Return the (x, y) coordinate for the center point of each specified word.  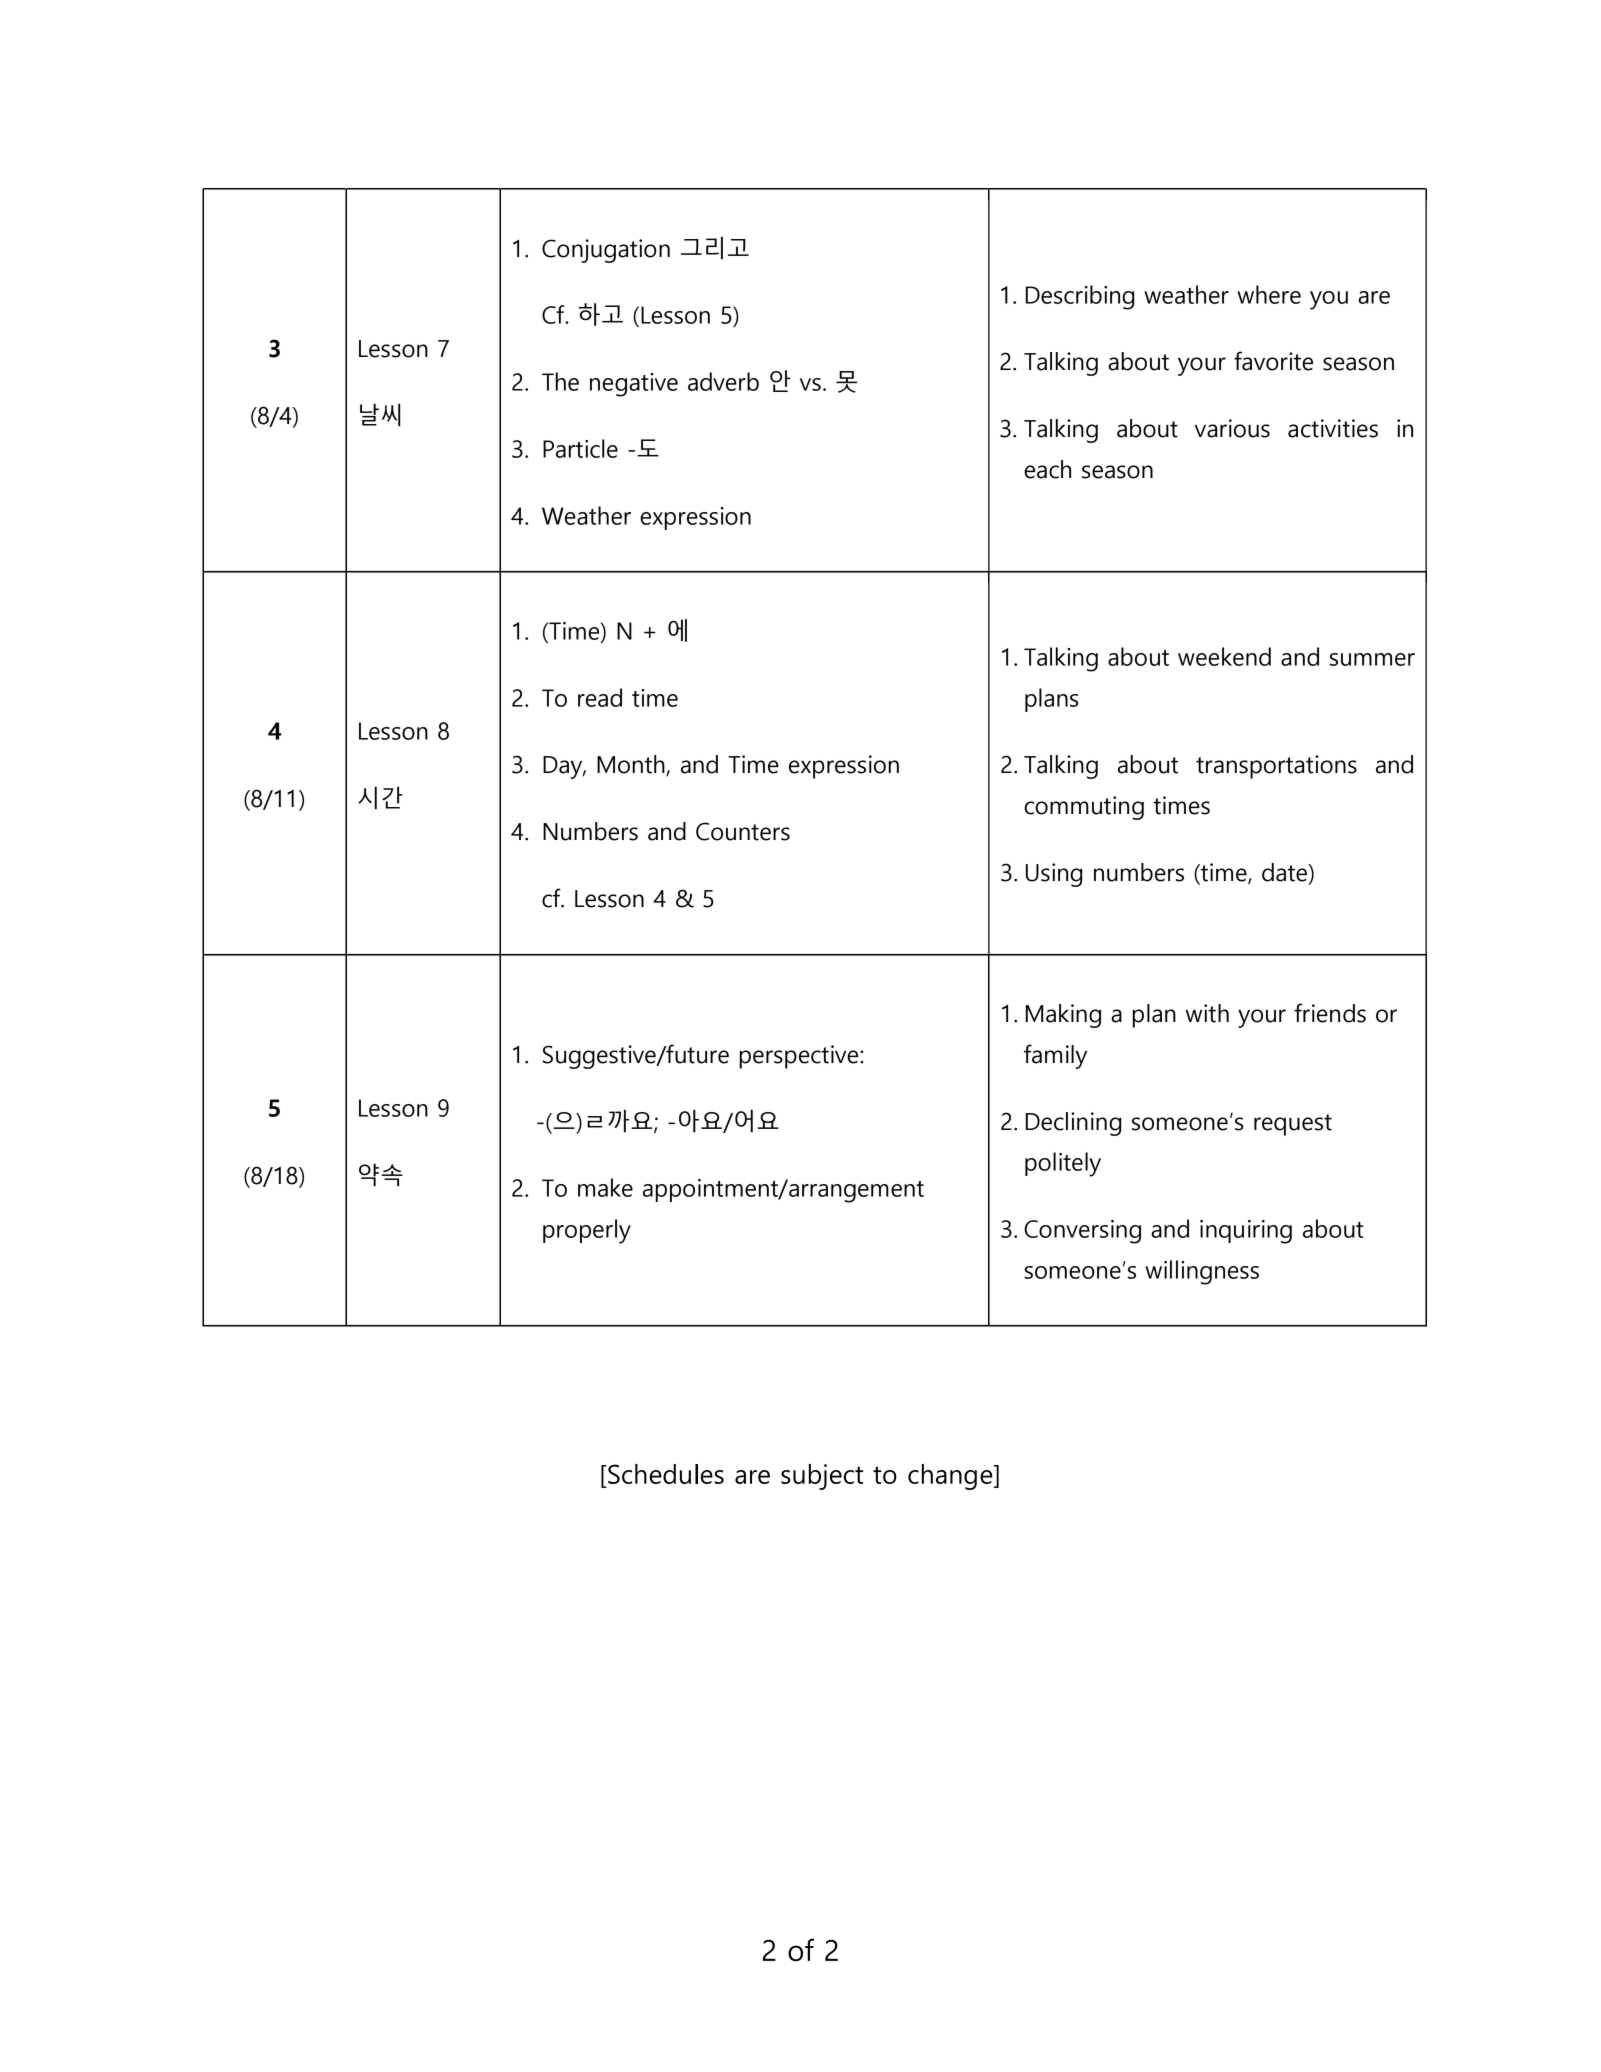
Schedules (665, 1474)
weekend (1224, 656)
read (600, 697)
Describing (1080, 297)
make (605, 1187)
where (1269, 294)
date (1286, 873)
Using (1054, 875)
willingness (1202, 1272)
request (1293, 1125)
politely (1063, 1164)
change (951, 1477)
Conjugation (606, 251)
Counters (743, 831)
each (1047, 469)
